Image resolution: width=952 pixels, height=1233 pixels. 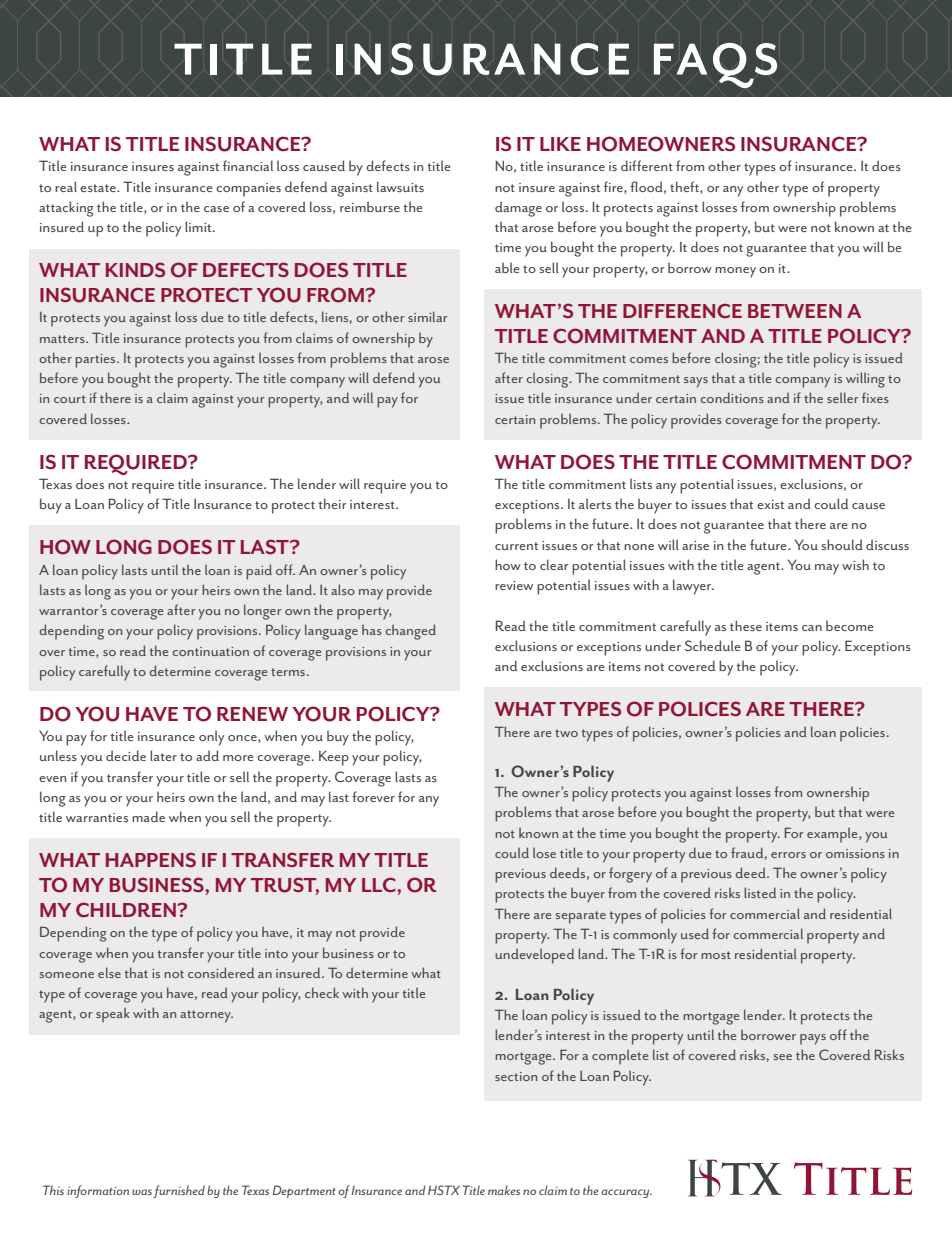 I want to click on makes, so click(x=504, y=1190).
